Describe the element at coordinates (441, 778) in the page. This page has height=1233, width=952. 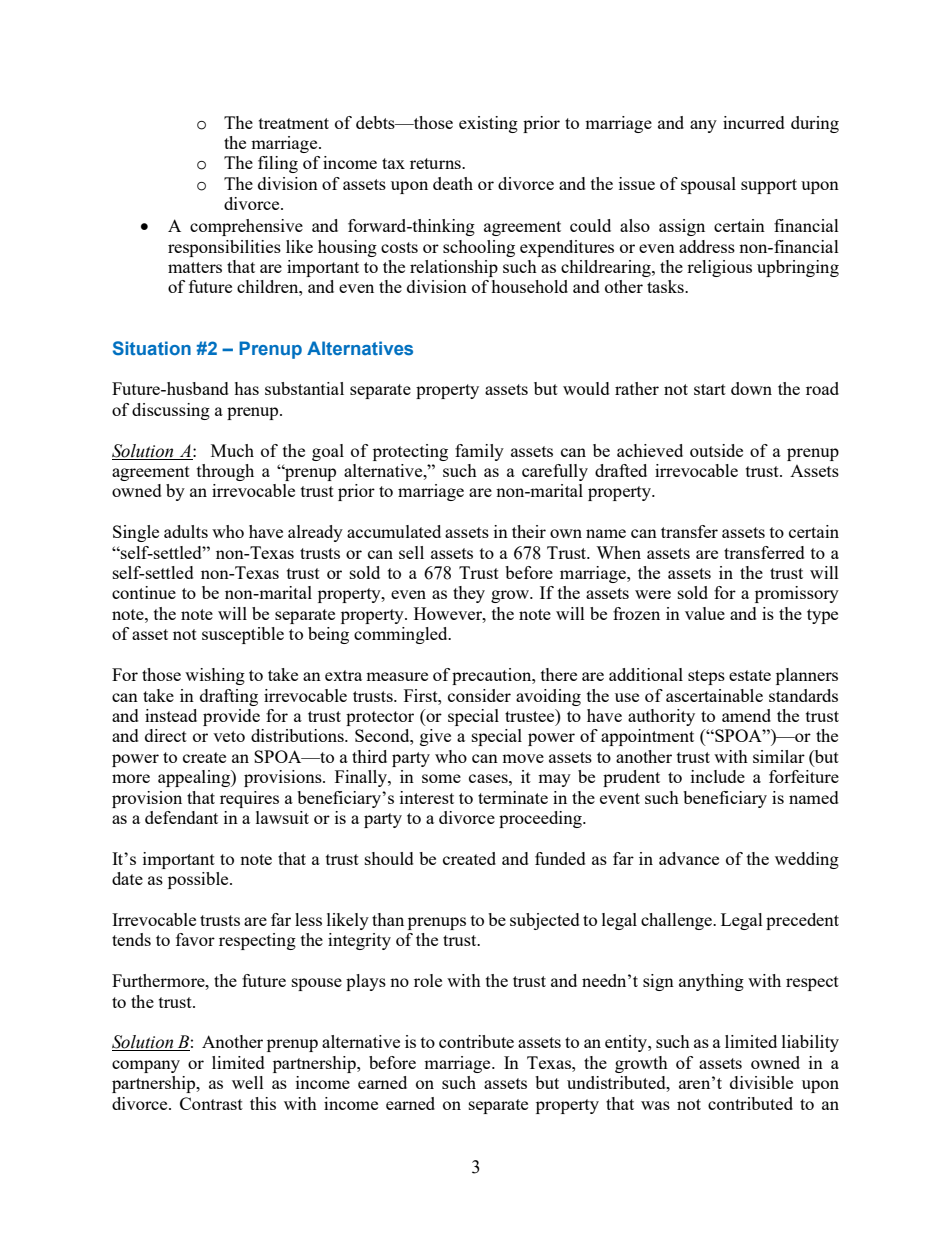
I see `some` at that location.
